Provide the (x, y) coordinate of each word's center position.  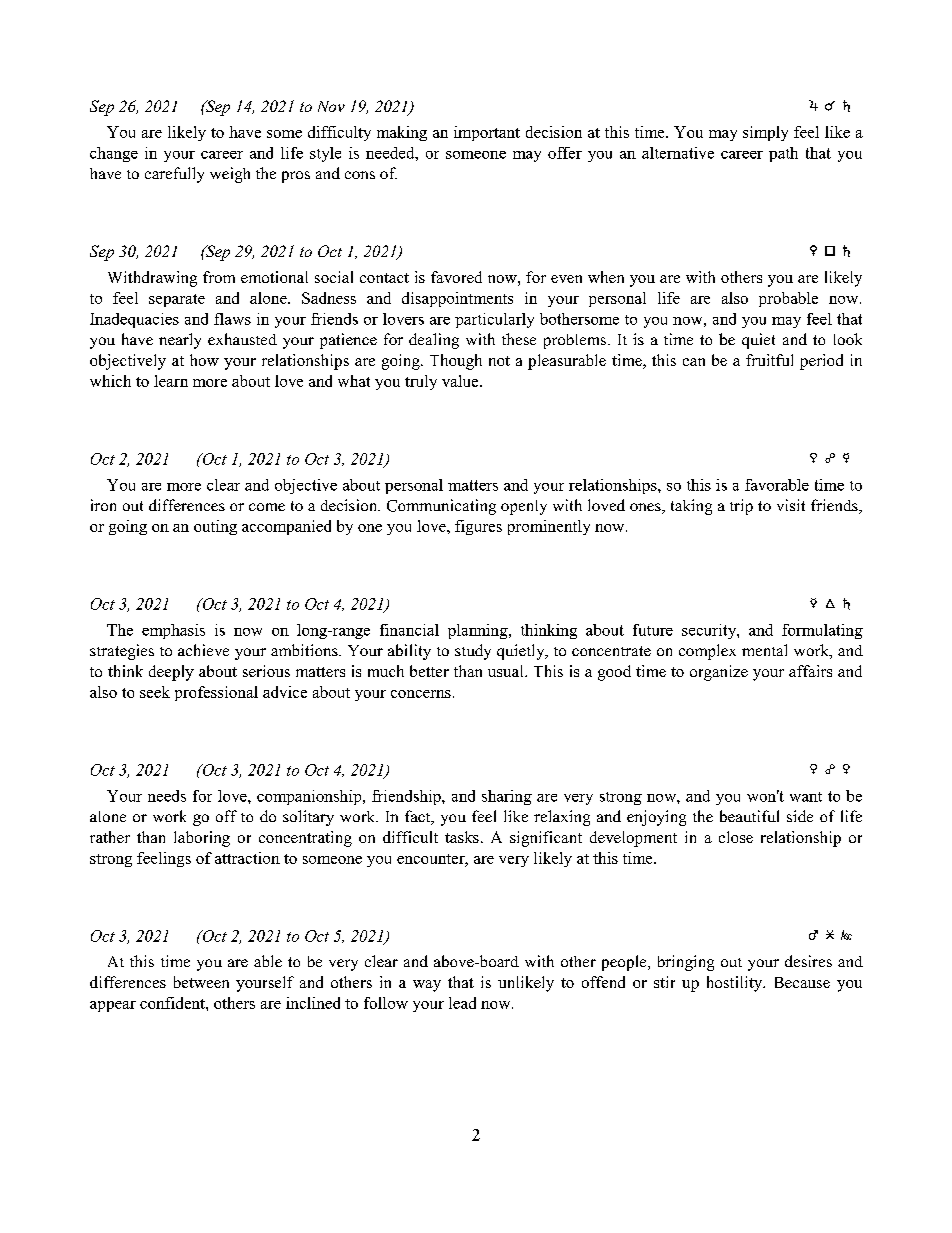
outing (215, 527)
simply (765, 133)
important (487, 133)
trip (741, 507)
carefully (174, 175)
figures (478, 527)
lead (462, 1003)
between (201, 982)
